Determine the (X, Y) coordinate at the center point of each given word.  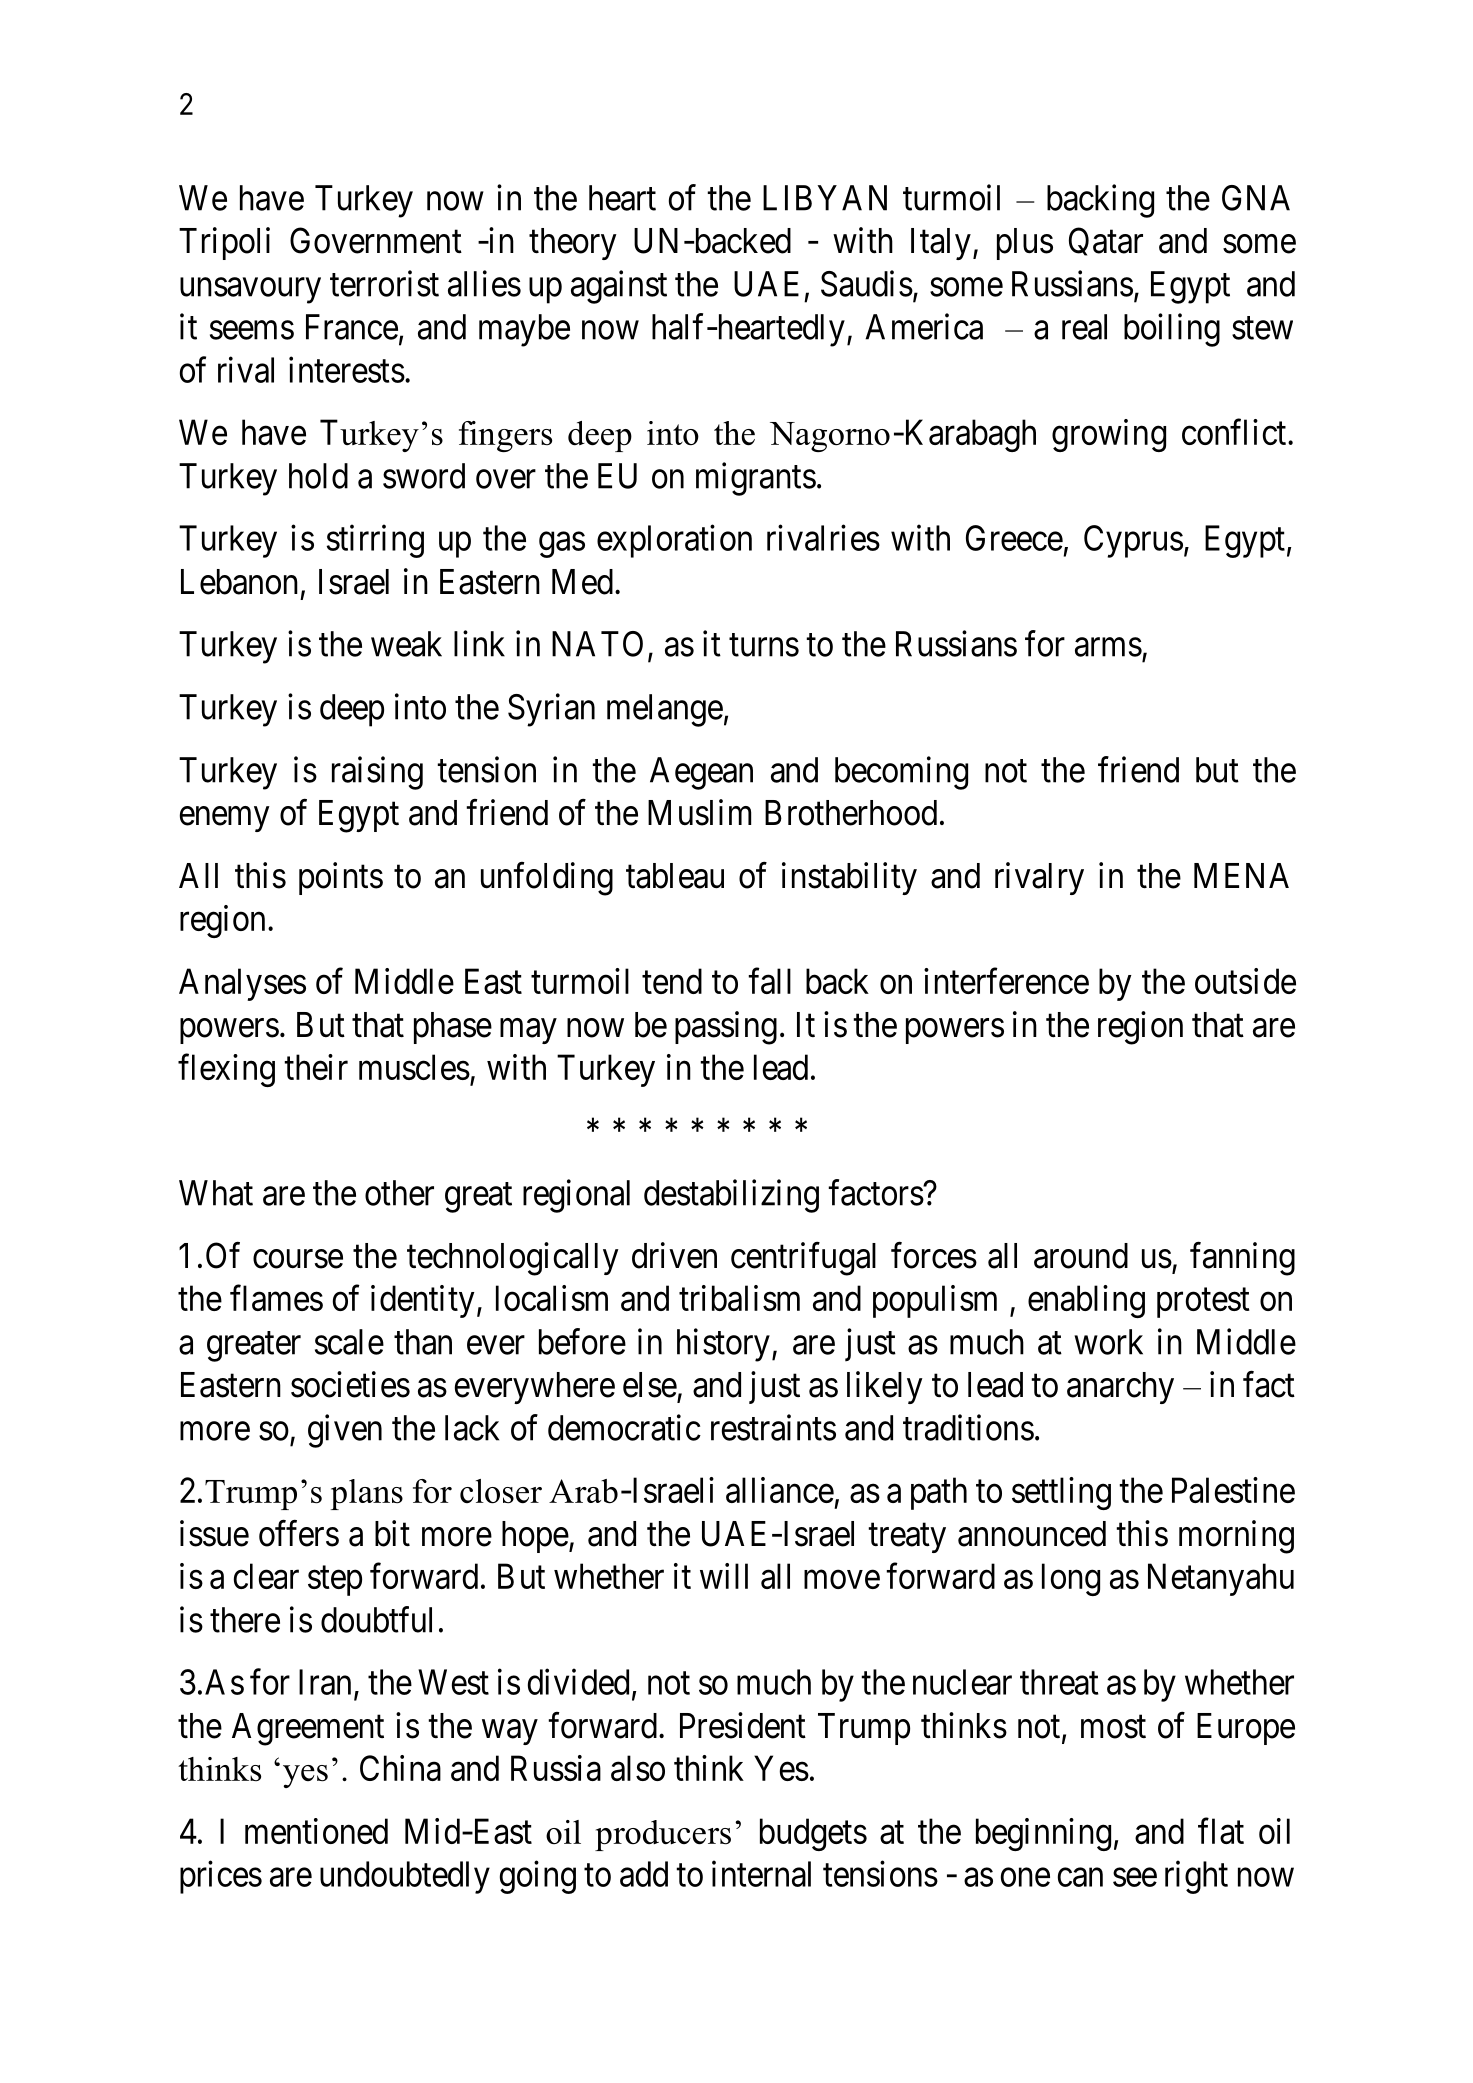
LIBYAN (825, 198)
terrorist (384, 283)
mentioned (316, 1831)
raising (377, 773)
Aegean (701, 773)
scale (349, 1342)
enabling (1086, 1301)
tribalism (739, 1298)
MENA (1241, 875)
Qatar (1106, 241)
